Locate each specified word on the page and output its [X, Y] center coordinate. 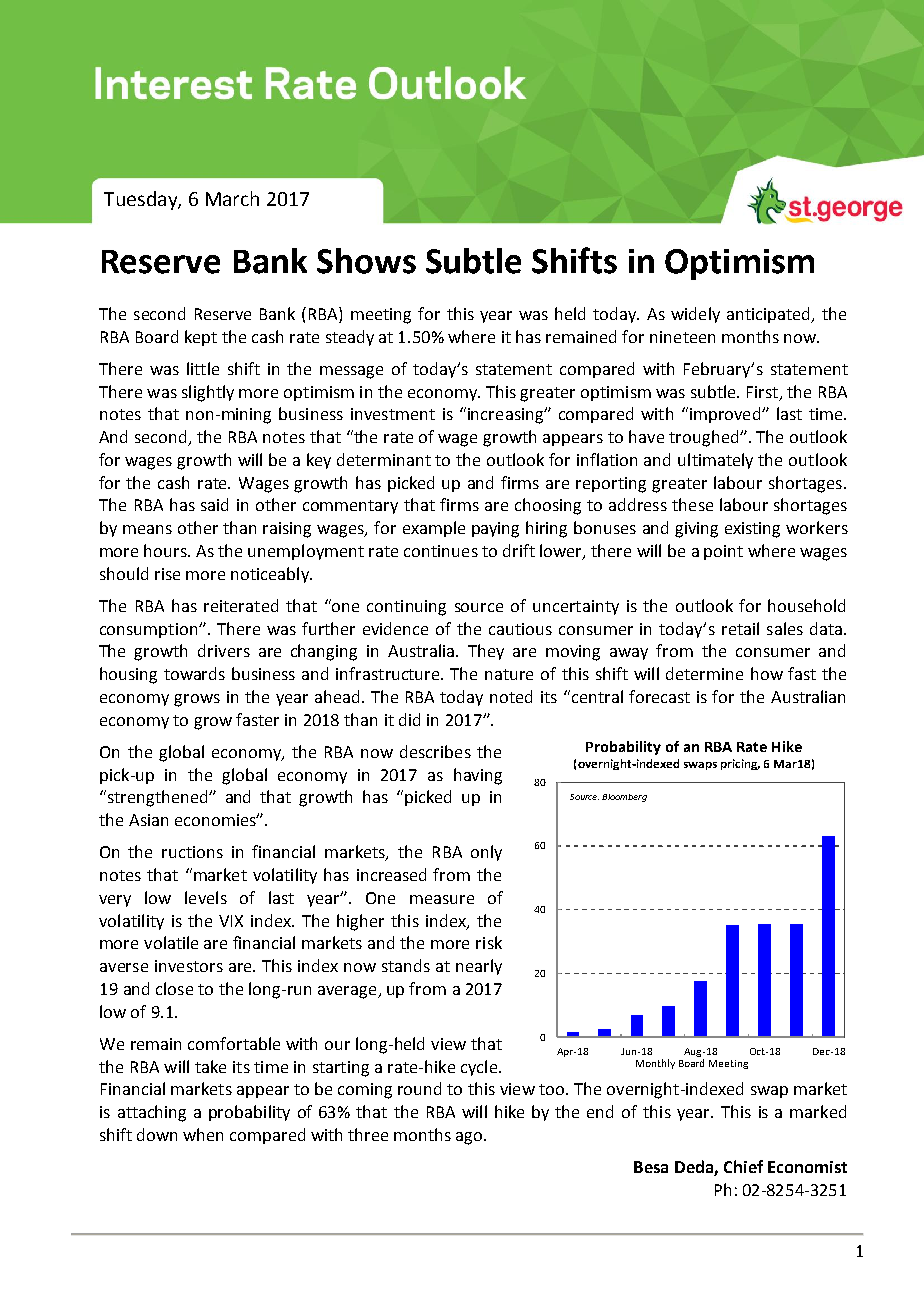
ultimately [715, 461]
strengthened [157, 798]
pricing [740, 764]
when [203, 1134]
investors [189, 966]
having [478, 776]
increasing [507, 416]
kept [201, 338]
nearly [479, 967]
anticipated [770, 315]
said [214, 504]
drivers [224, 650]
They [486, 652]
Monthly [655, 1064]
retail [740, 628]
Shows [366, 261]
